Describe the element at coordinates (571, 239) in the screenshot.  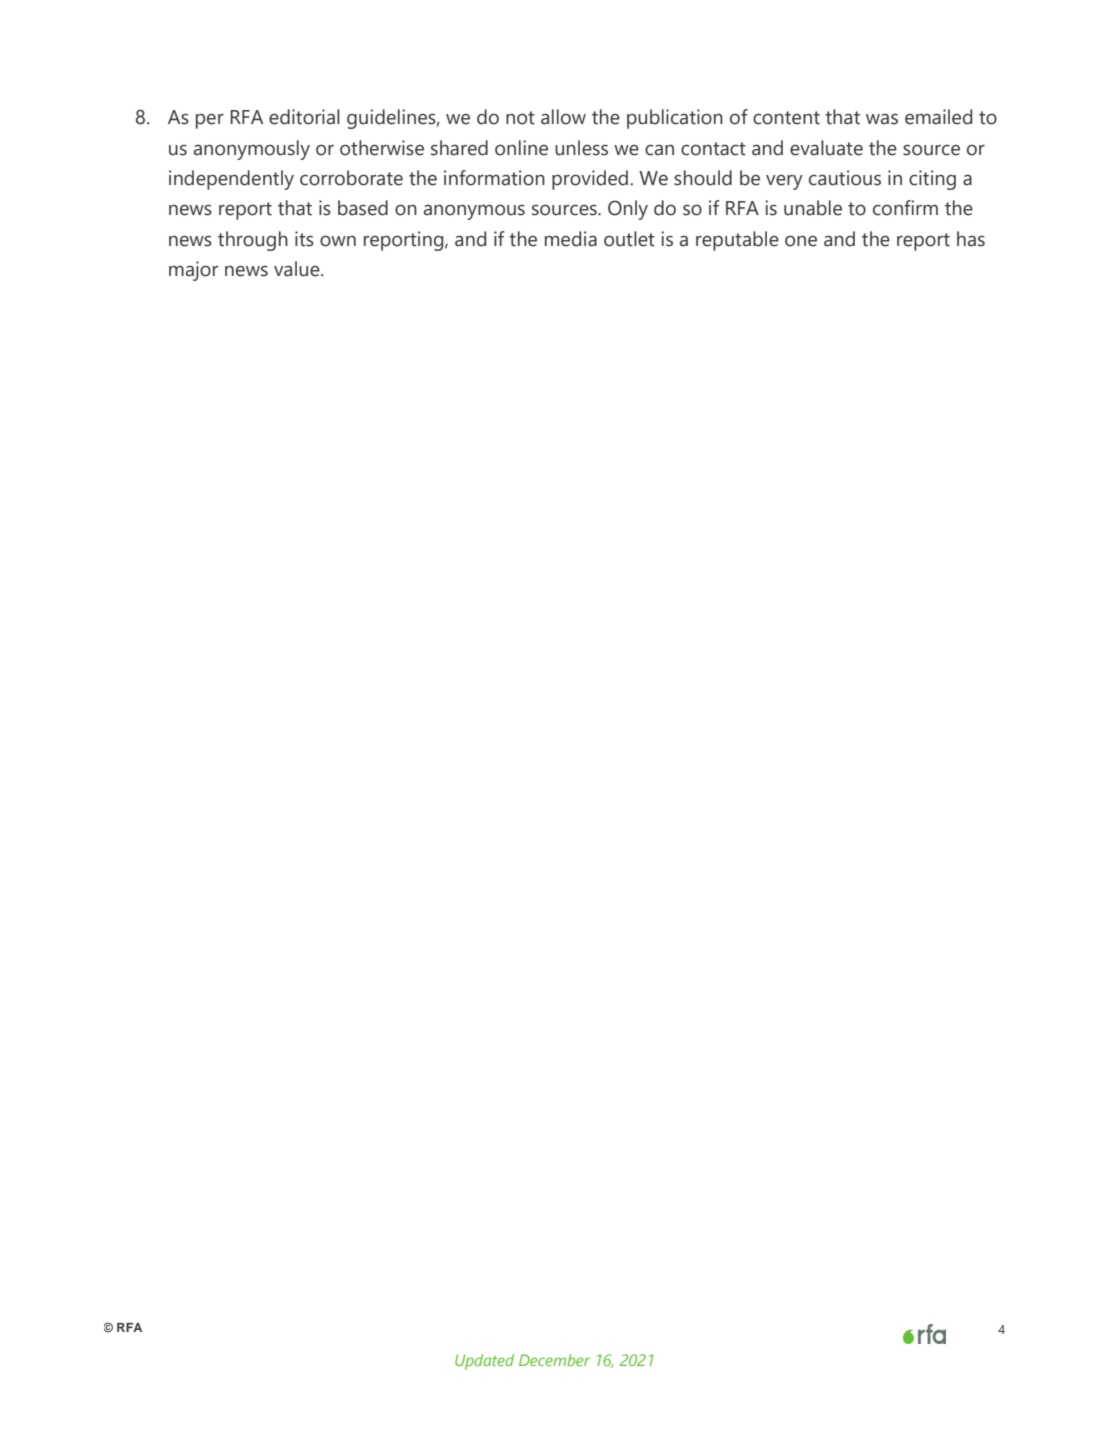
I see `media` at that location.
